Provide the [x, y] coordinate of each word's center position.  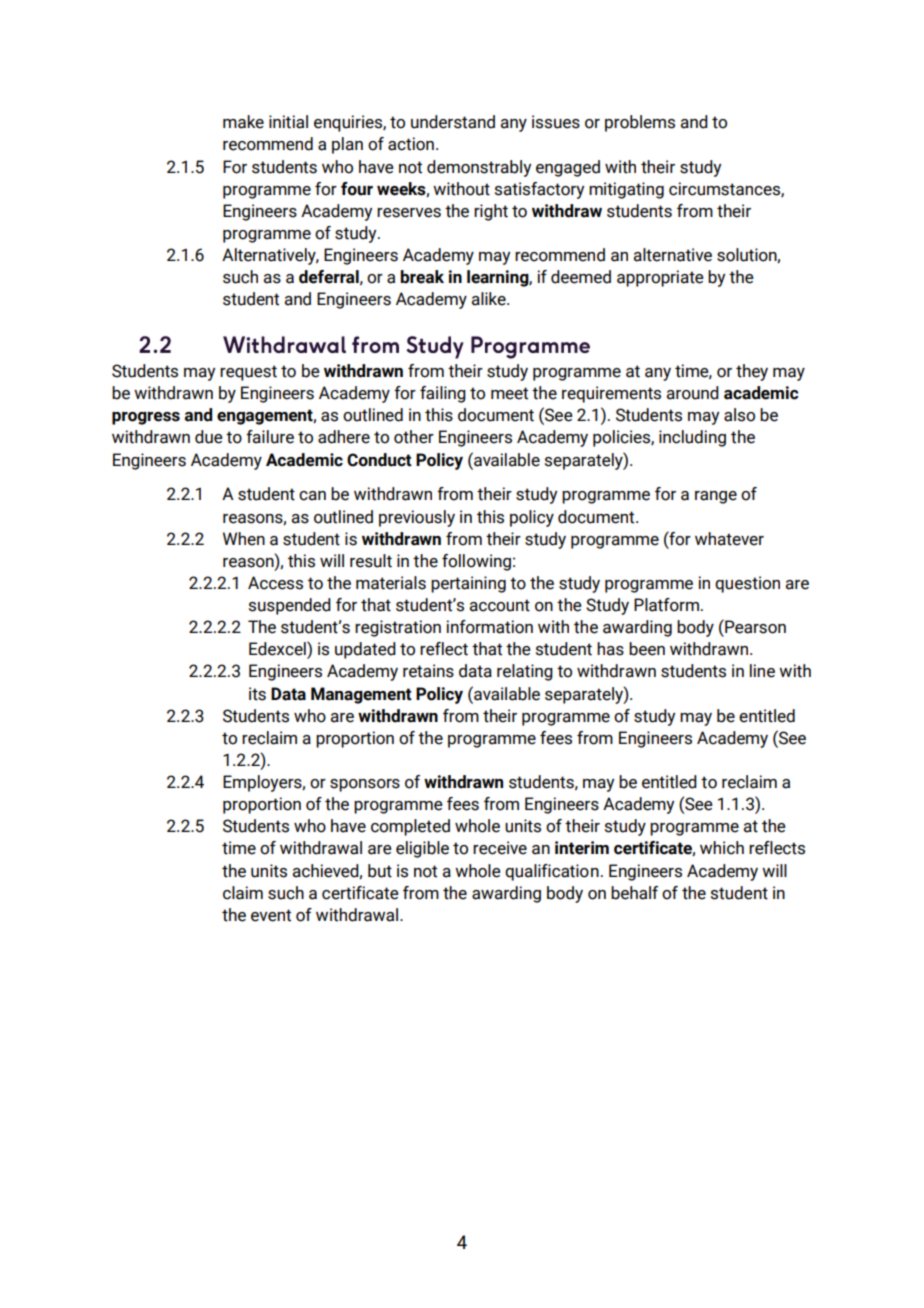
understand [453, 122]
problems [640, 123]
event [271, 915]
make [243, 122]
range [716, 497]
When [244, 539]
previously [417, 518]
